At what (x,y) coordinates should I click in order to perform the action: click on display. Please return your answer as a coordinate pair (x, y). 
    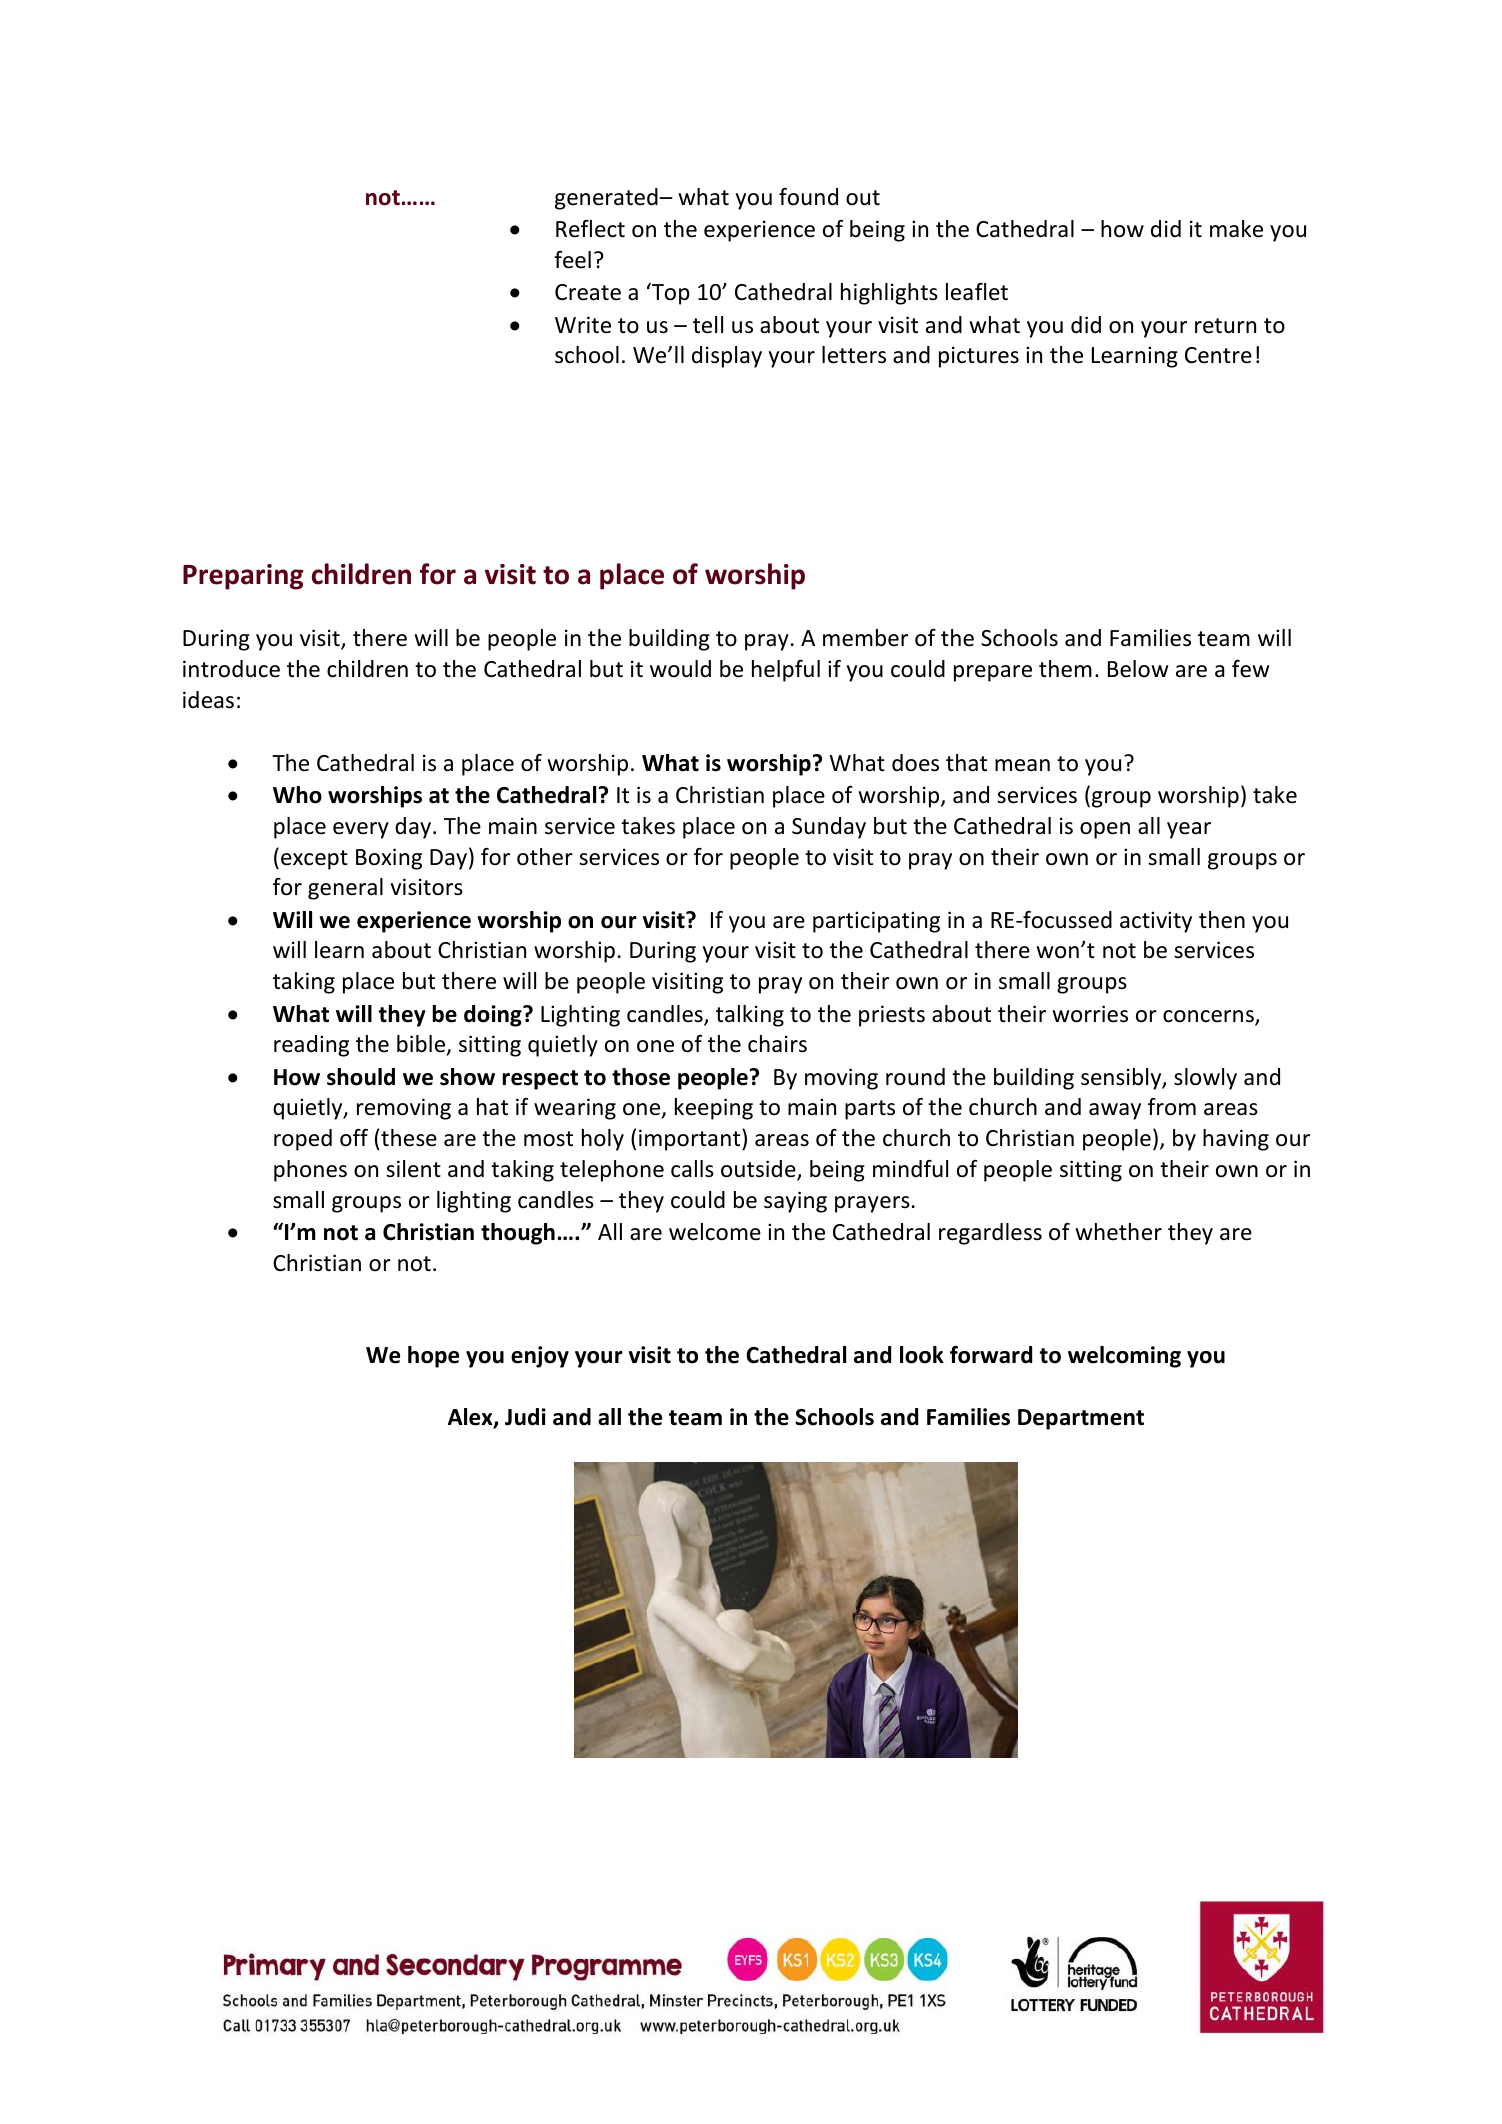
    Looking at the image, I should click on (727, 357).
